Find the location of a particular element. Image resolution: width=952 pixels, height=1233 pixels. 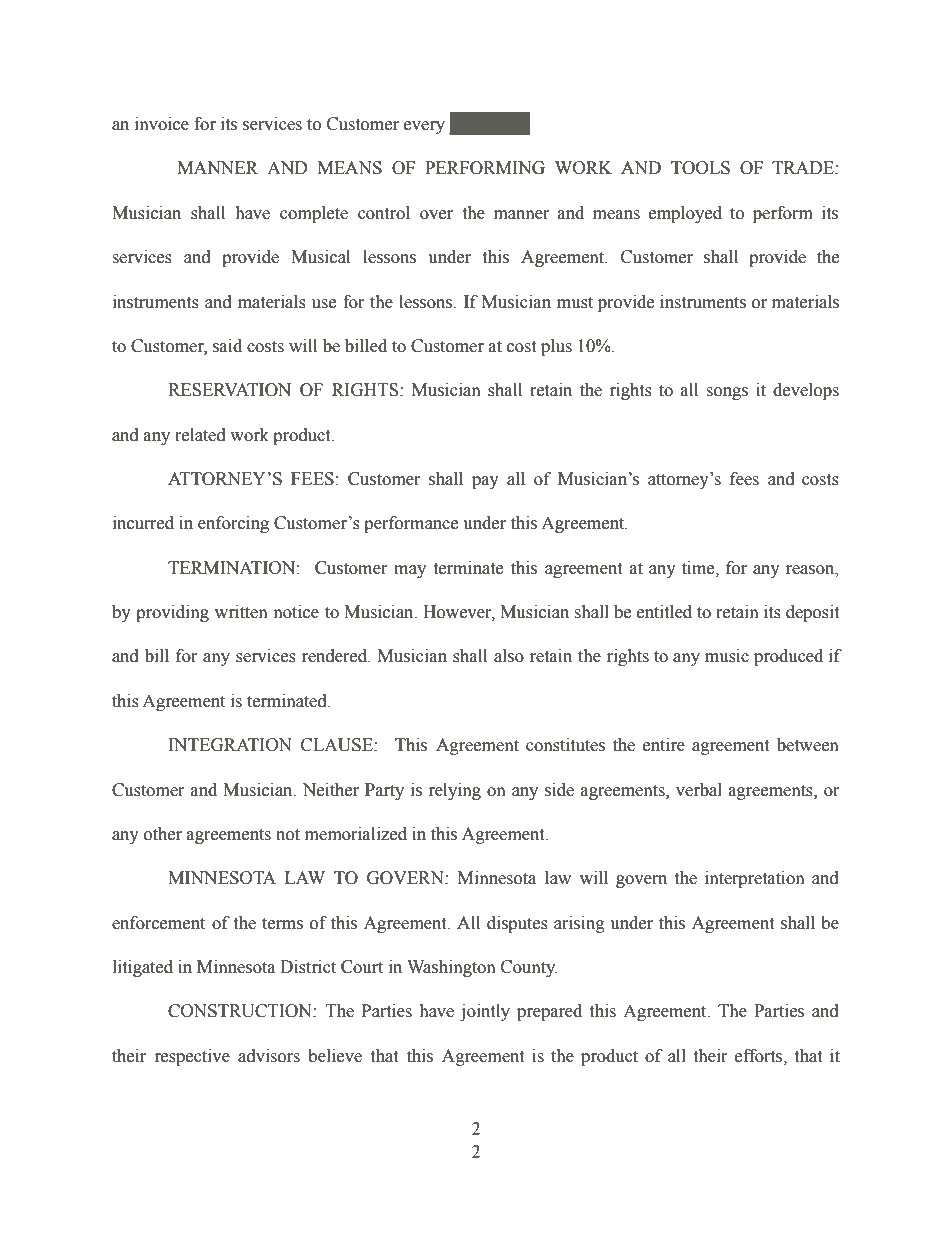

may is located at coordinates (410, 571).
